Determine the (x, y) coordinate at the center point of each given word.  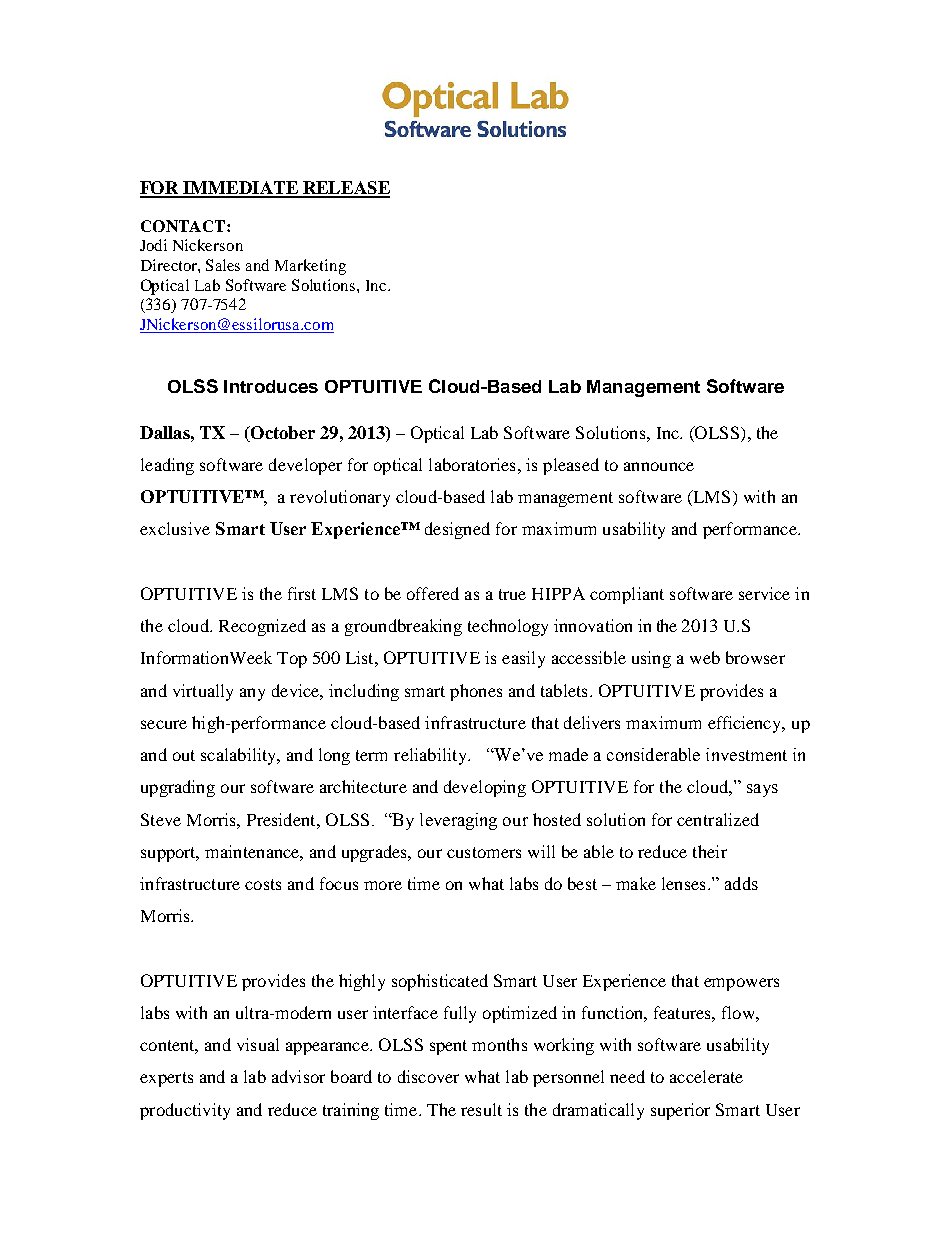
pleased (571, 466)
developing (485, 788)
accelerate (706, 1076)
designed (457, 530)
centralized (718, 819)
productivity (185, 1111)
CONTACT (183, 226)
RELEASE (345, 189)
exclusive (175, 528)
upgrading (178, 788)
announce (659, 466)
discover (428, 1076)
